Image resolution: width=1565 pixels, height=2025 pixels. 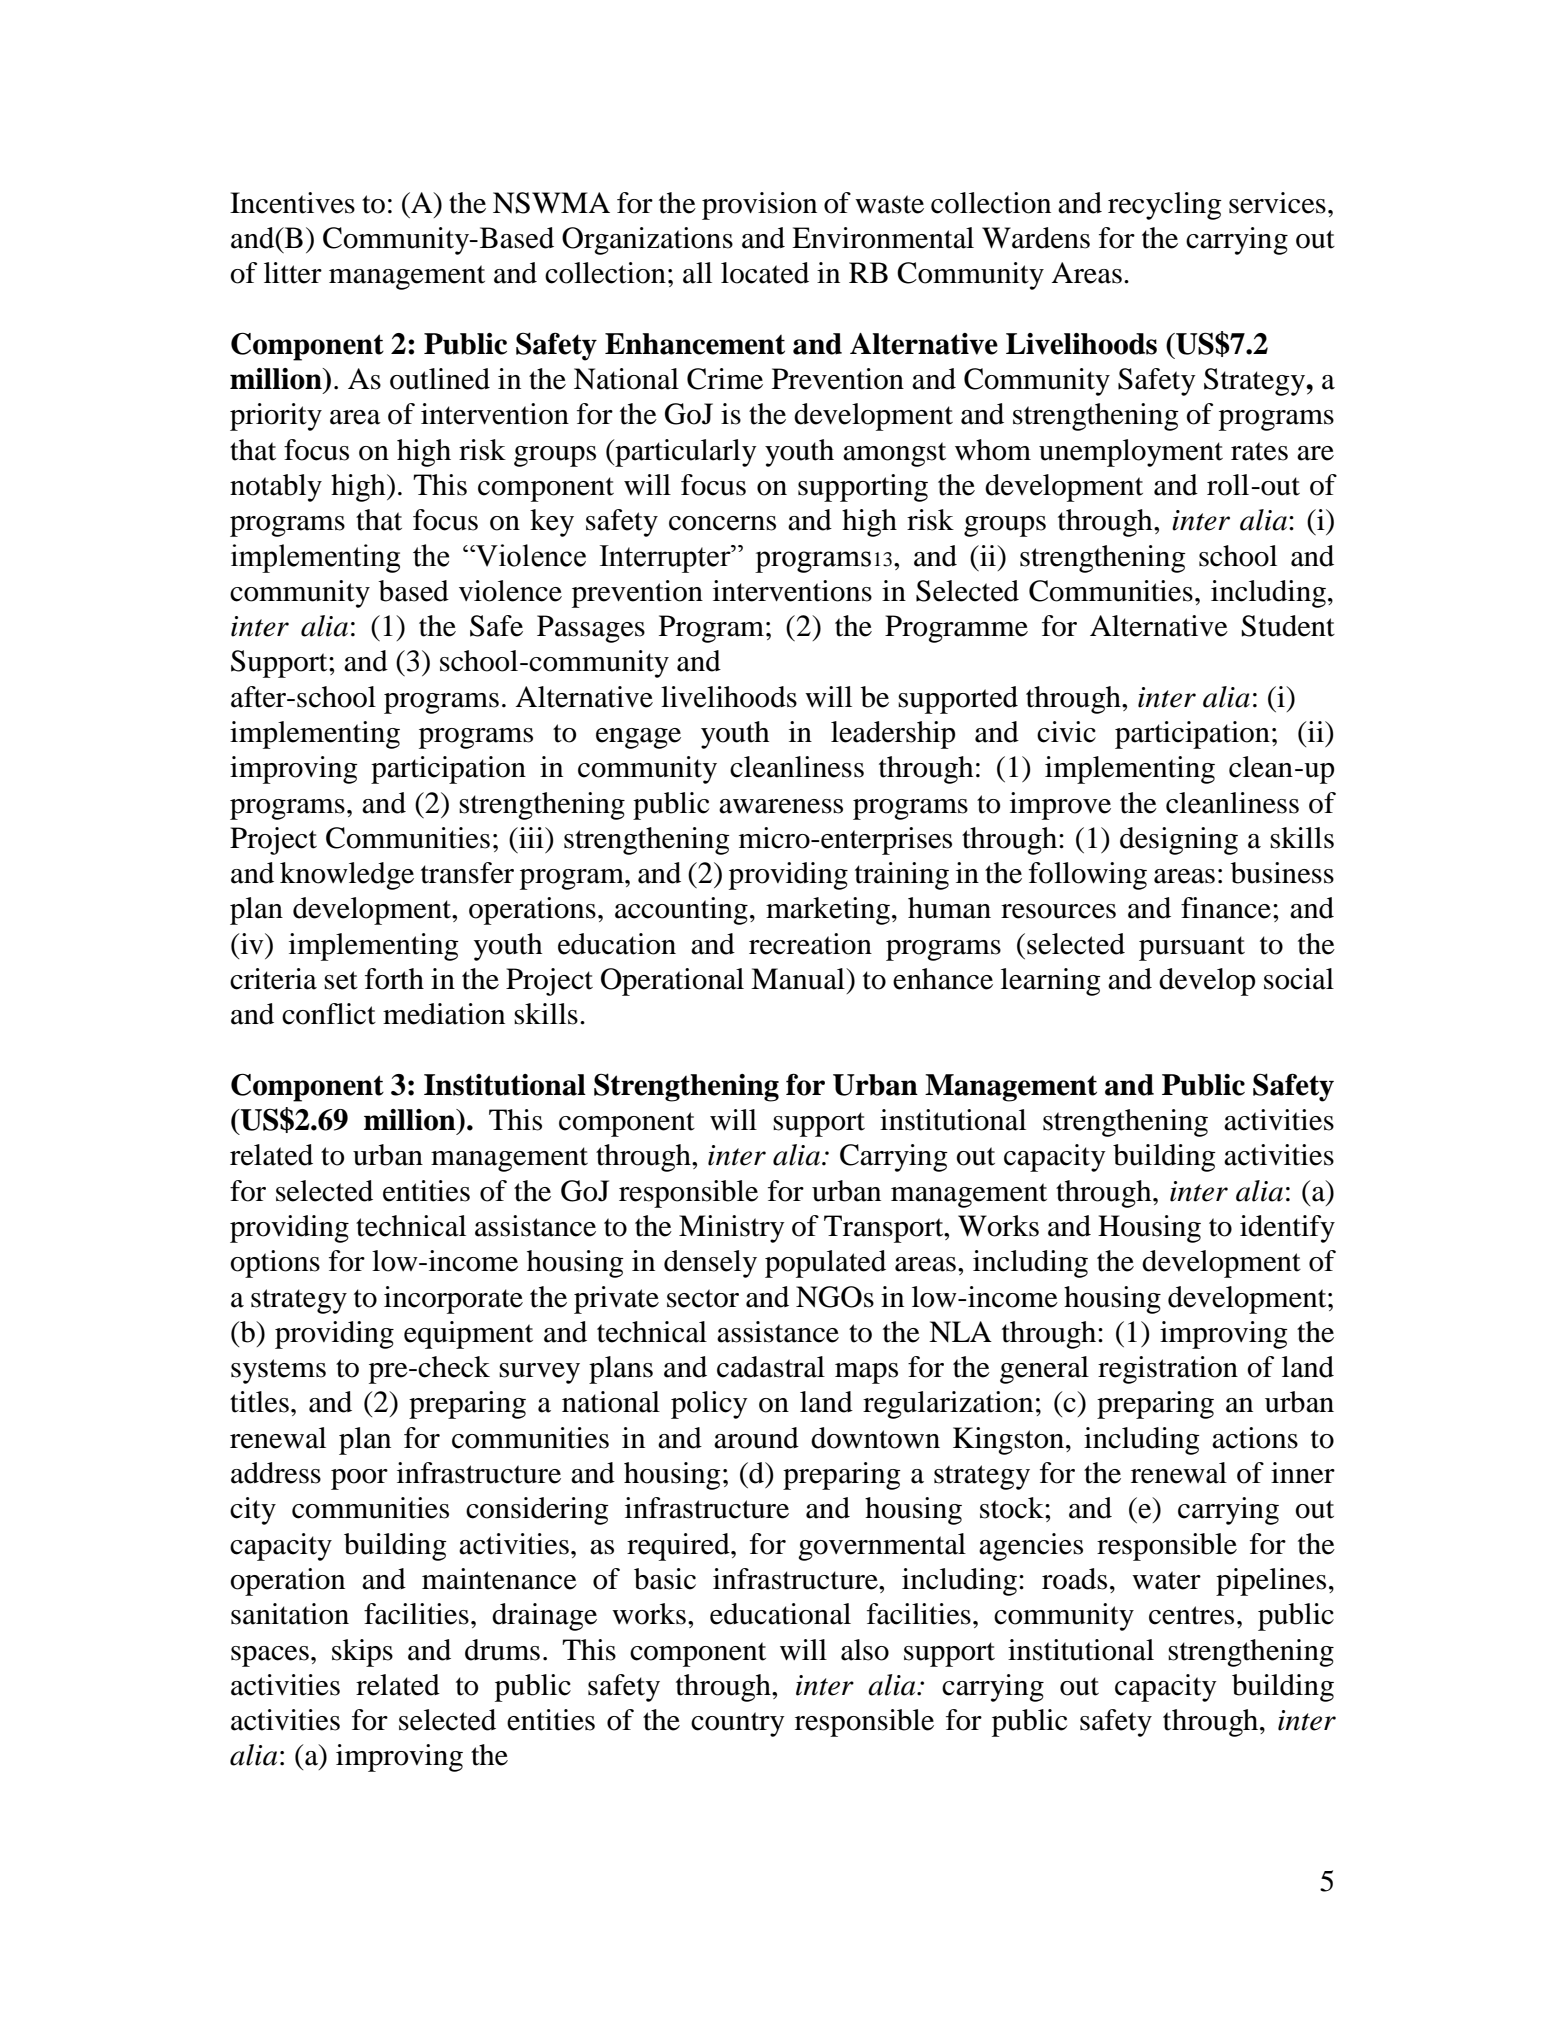 I want to click on located, so click(x=765, y=273).
